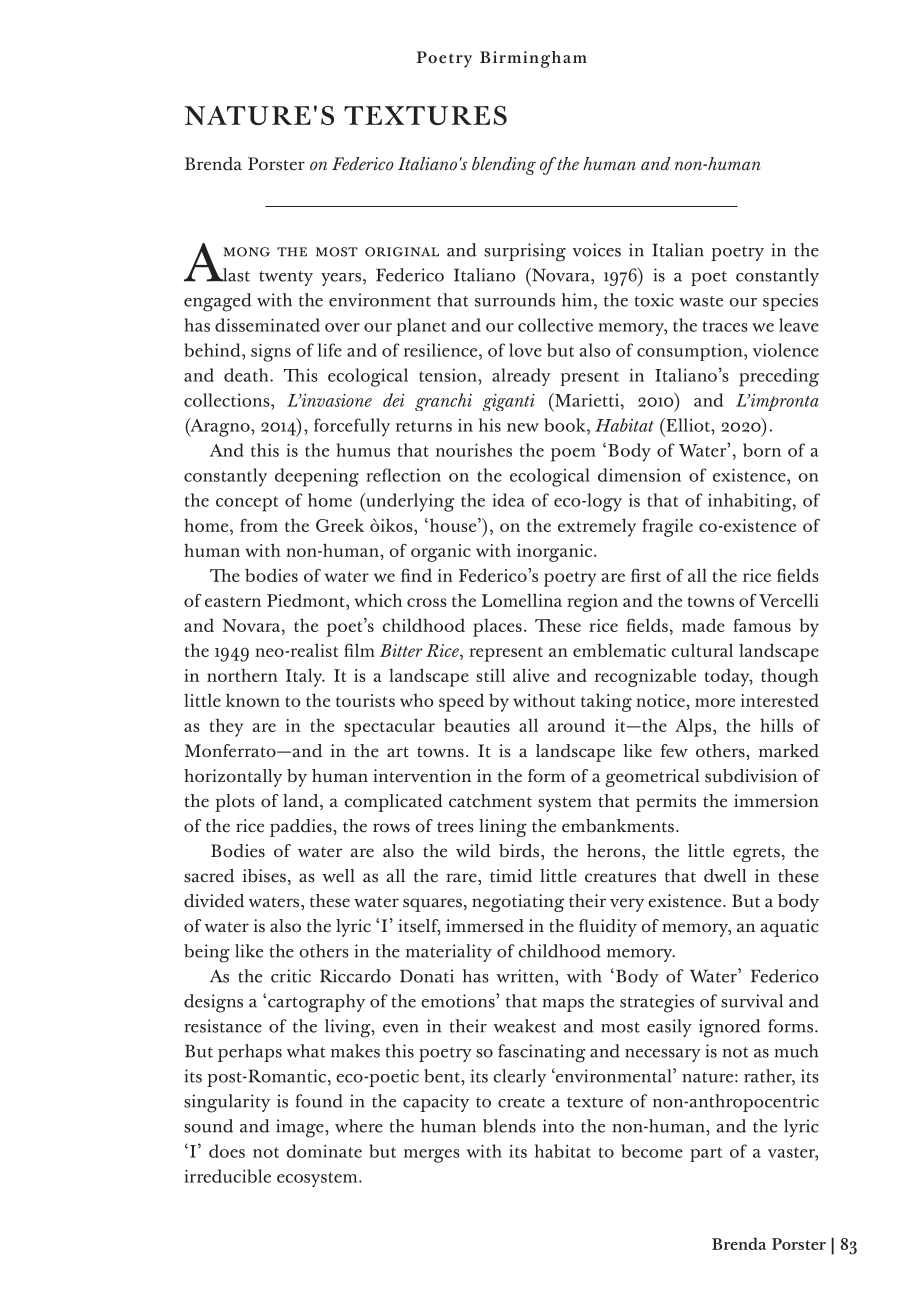 This image has height=1314, width=924. What do you see at coordinates (301, 1128) in the image?
I see `image` at bounding box center [301, 1128].
